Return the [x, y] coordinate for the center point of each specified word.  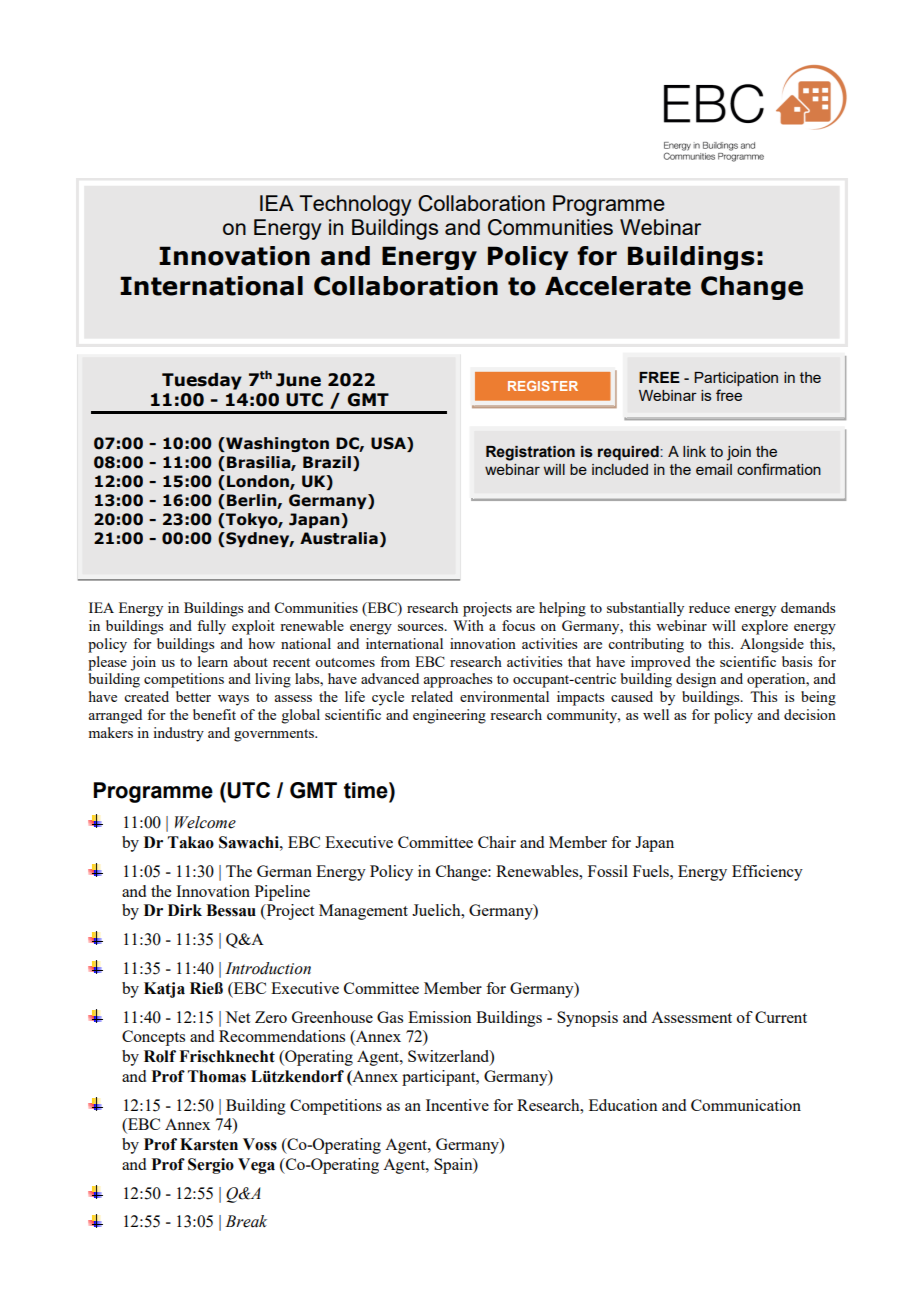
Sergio [211, 1166]
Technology [355, 205]
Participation [736, 379]
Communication [746, 1105]
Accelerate [618, 286]
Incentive [457, 1105]
